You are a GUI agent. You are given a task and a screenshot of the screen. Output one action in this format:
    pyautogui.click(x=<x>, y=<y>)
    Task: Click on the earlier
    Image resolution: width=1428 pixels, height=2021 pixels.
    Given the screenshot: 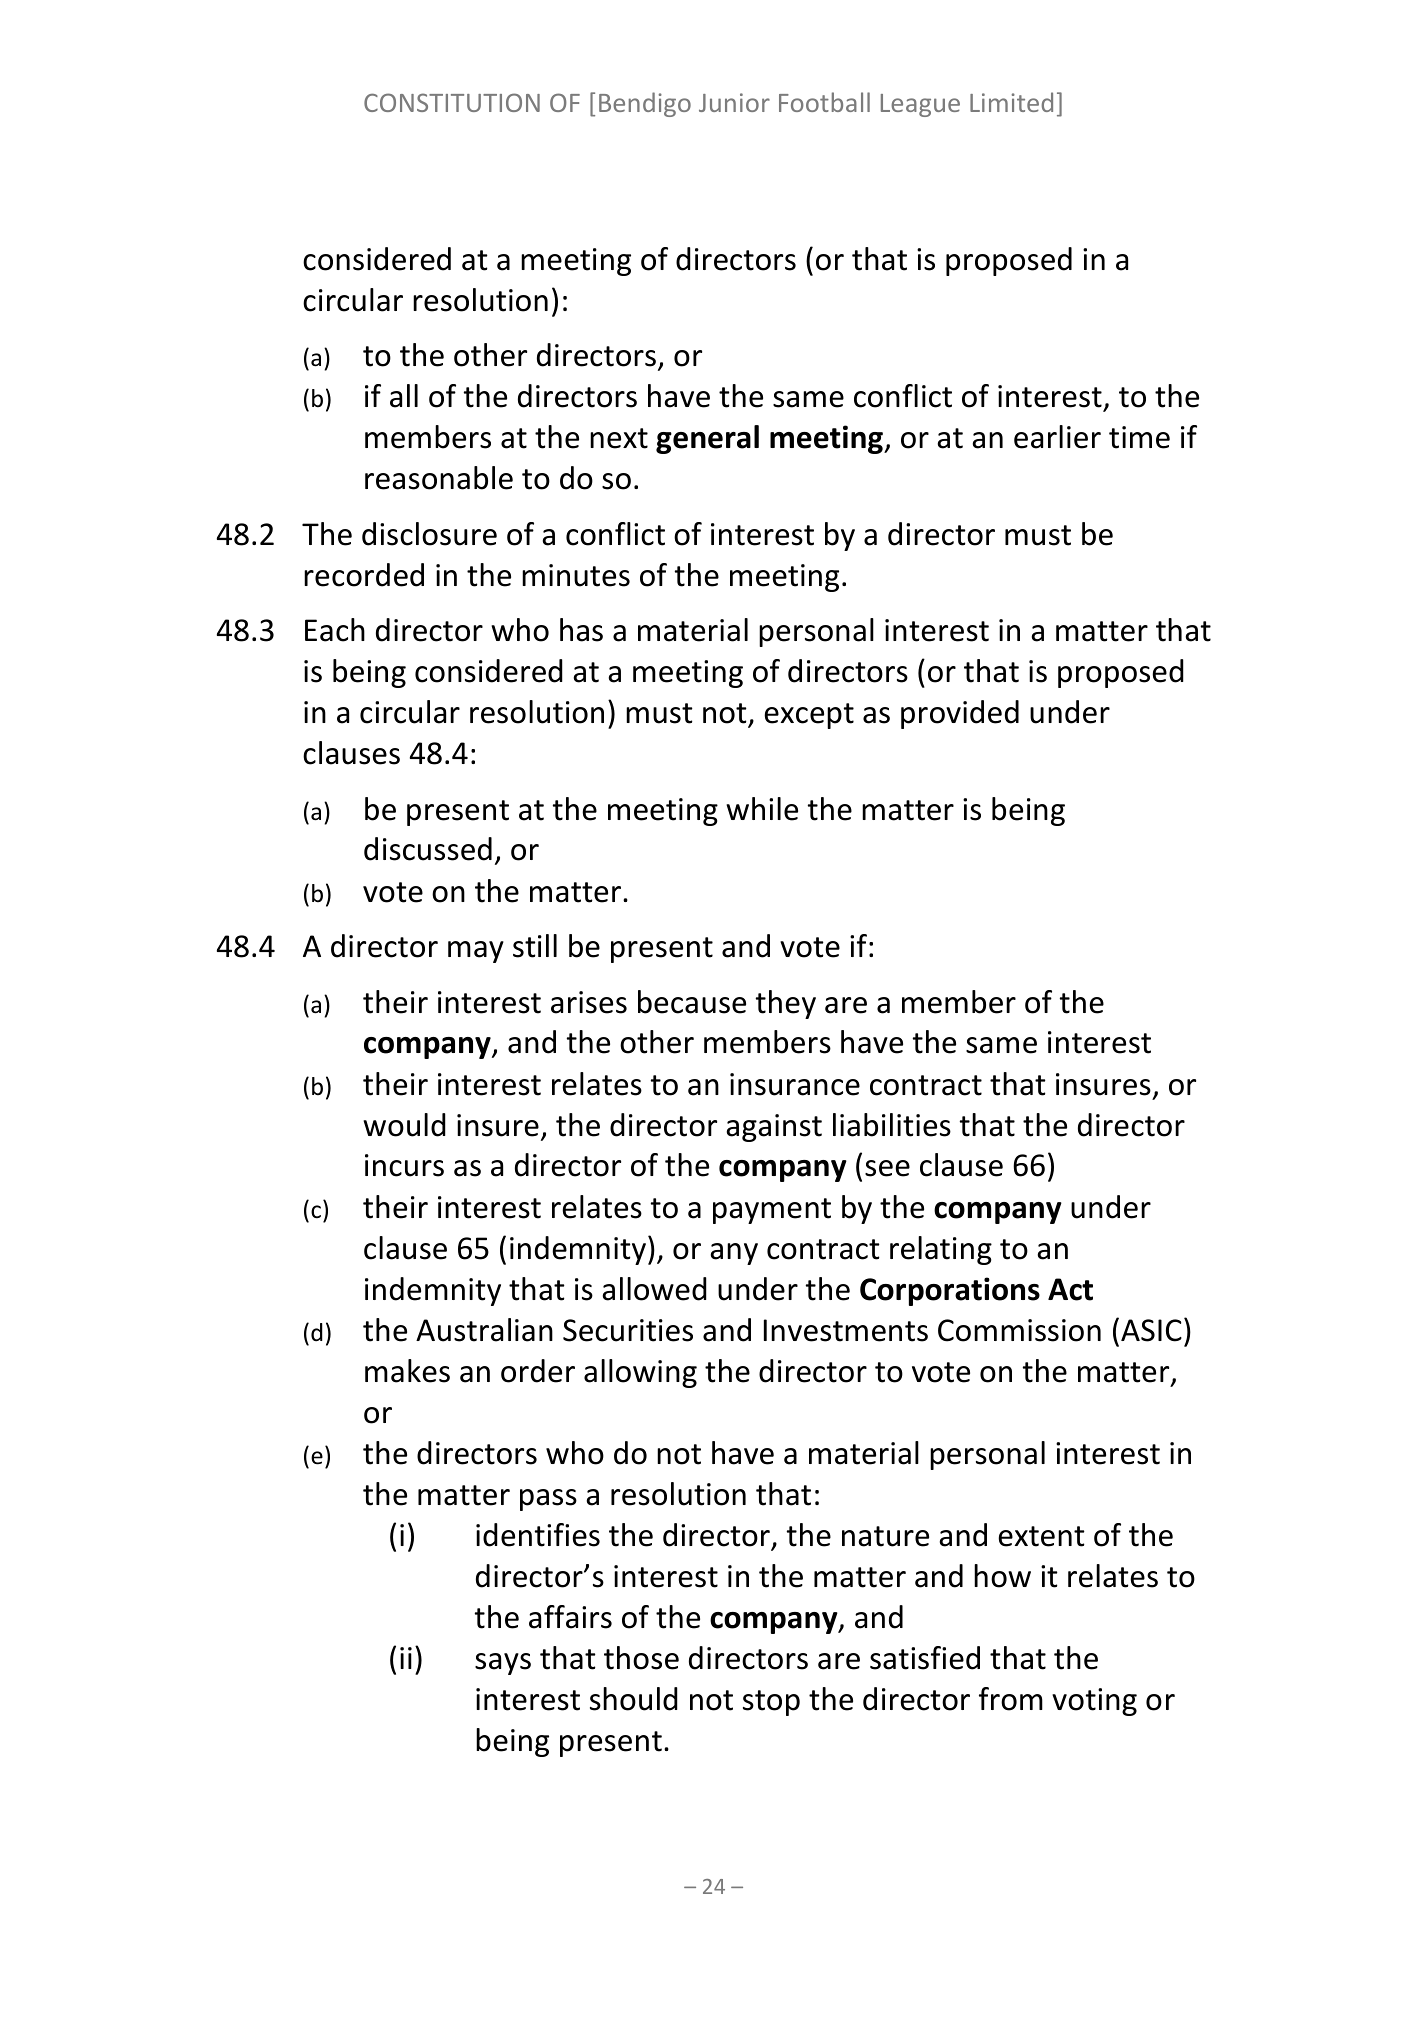 What is the action you would take?
    pyautogui.click(x=1057, y=437)
